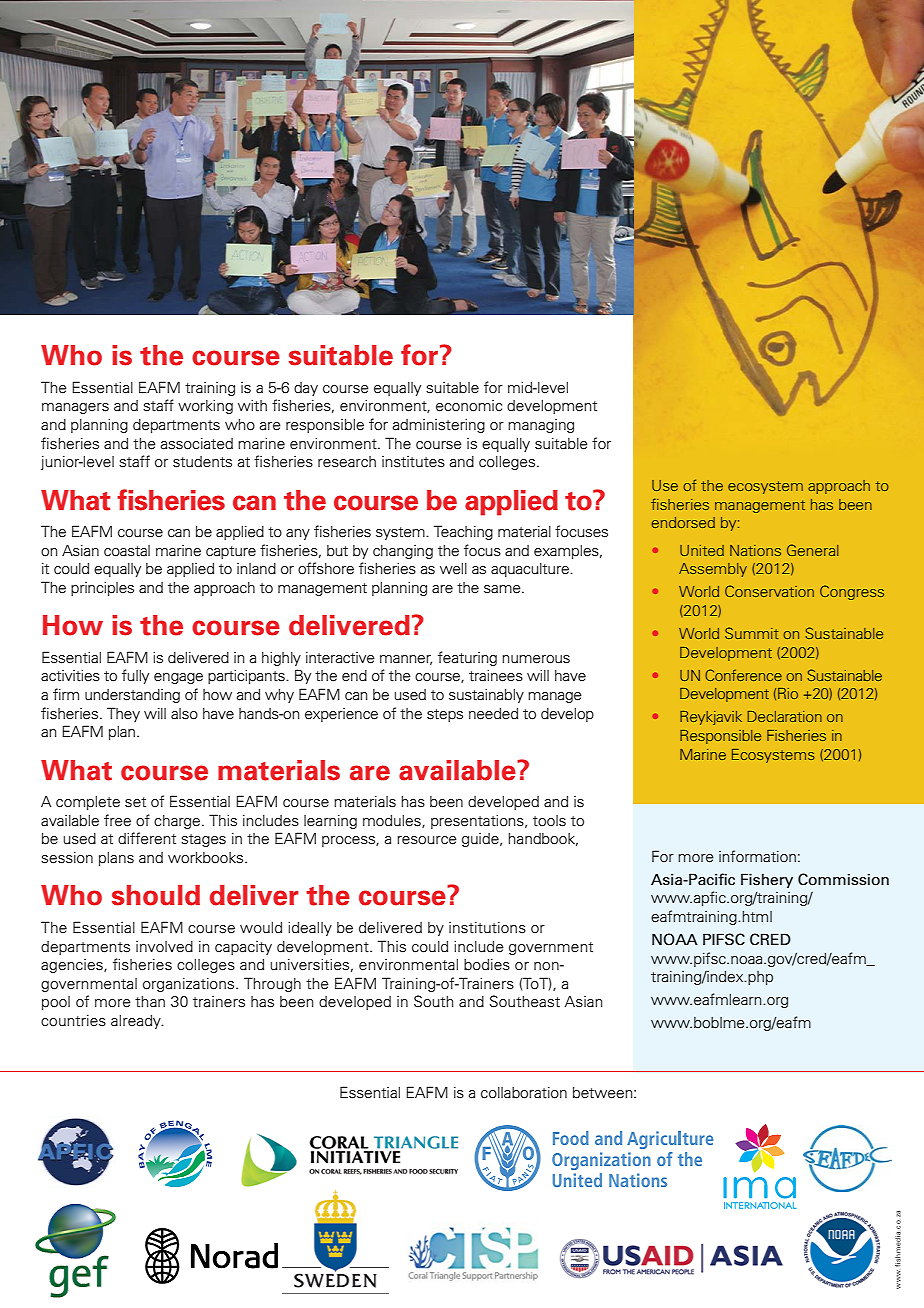 The height and width of the screenshot is (1308, 924). What do you see at coordinates (541, 426) in the screenshot?
I see `managing` at bounding box center [541, 426].
